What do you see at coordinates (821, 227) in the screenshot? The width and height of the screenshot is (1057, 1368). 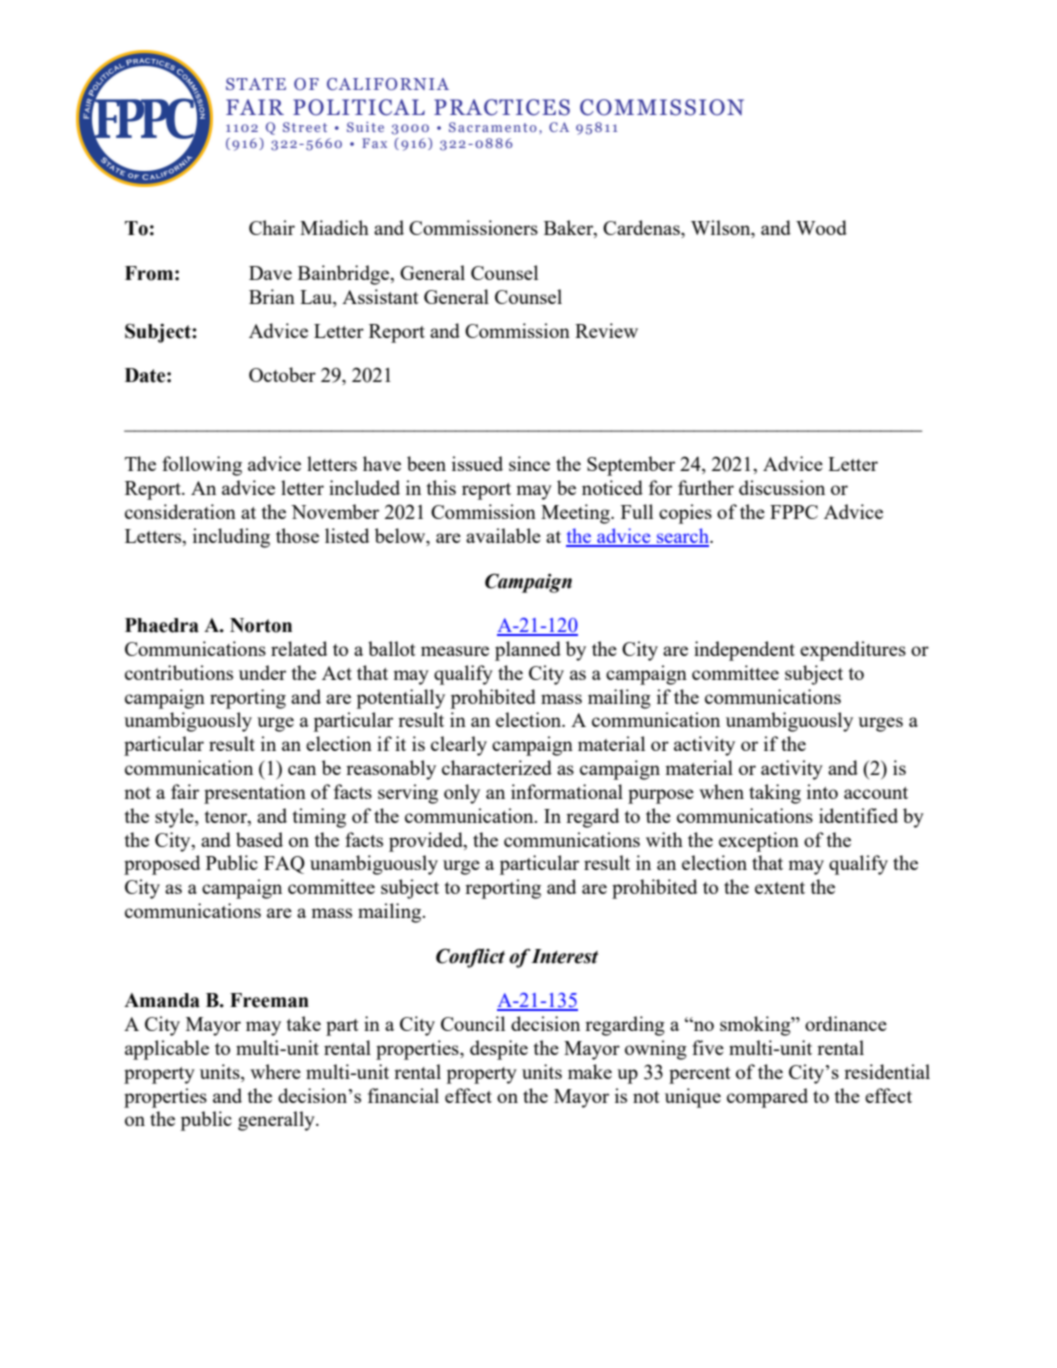 I see `Wood` at bounding box center [821, 227].
